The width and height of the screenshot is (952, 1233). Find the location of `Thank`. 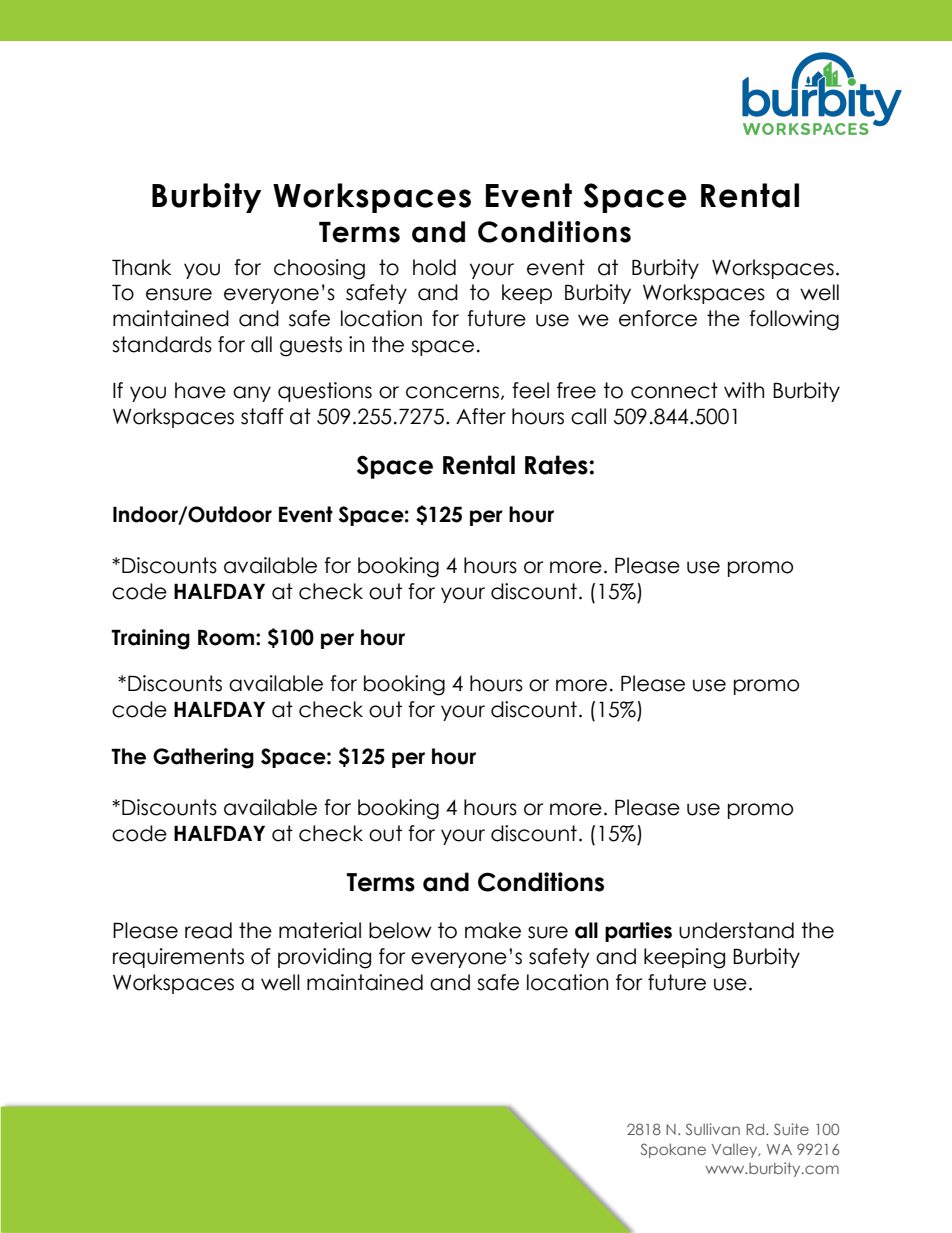

Thank is located at coordinates (141, 267).
